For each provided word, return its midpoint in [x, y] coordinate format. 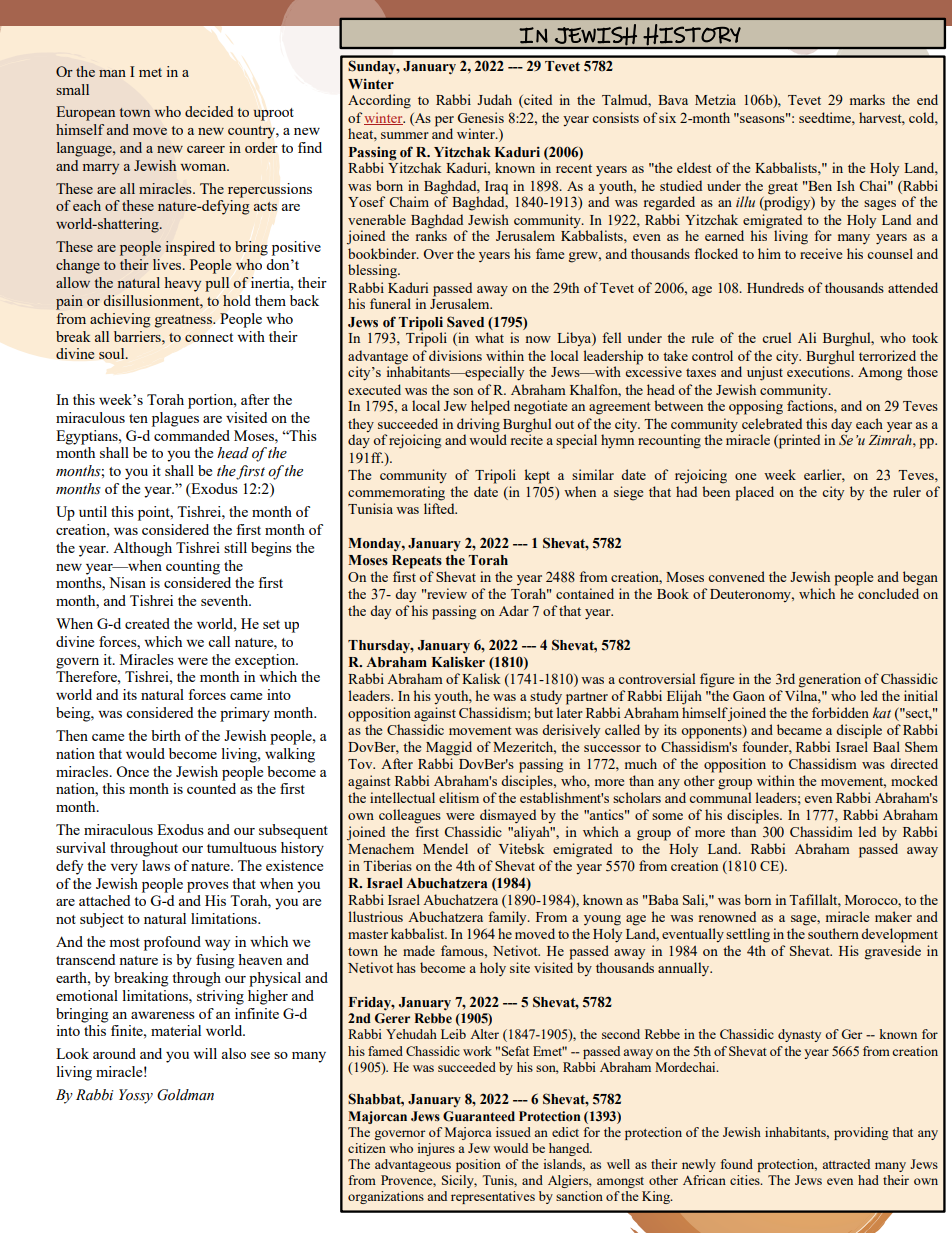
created [147, 623]
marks [867, 99]
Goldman [185, 1095]
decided [209, 111]
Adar [514, 610]
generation [830, 680]
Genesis [481, 117]
